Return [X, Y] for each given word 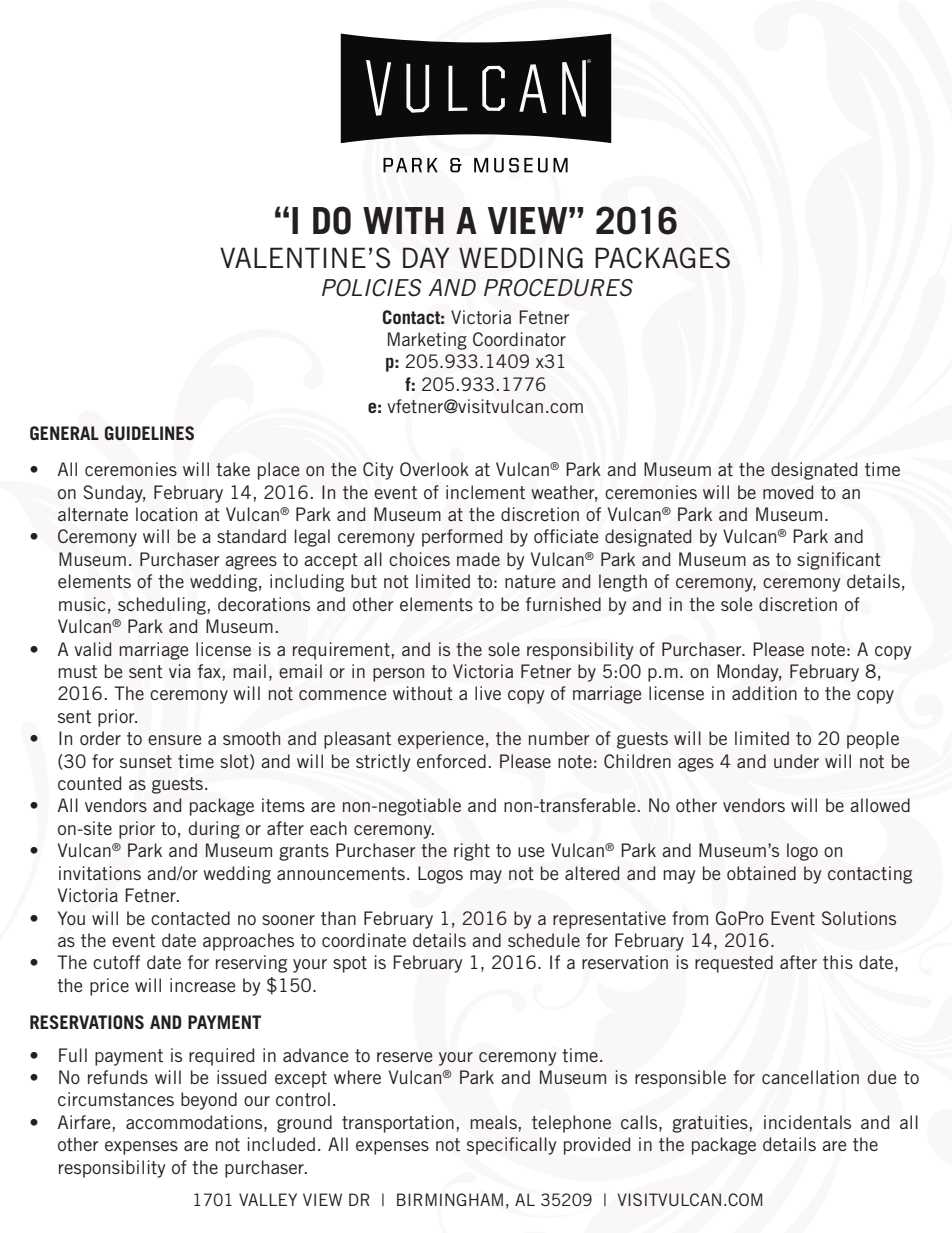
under [796, 761]
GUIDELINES [149, 433]
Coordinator [519, 339]
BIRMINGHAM [450, 1199]
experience [441, 740]
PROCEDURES [558, 288]
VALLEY [268, 1199]
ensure [174, 740]
